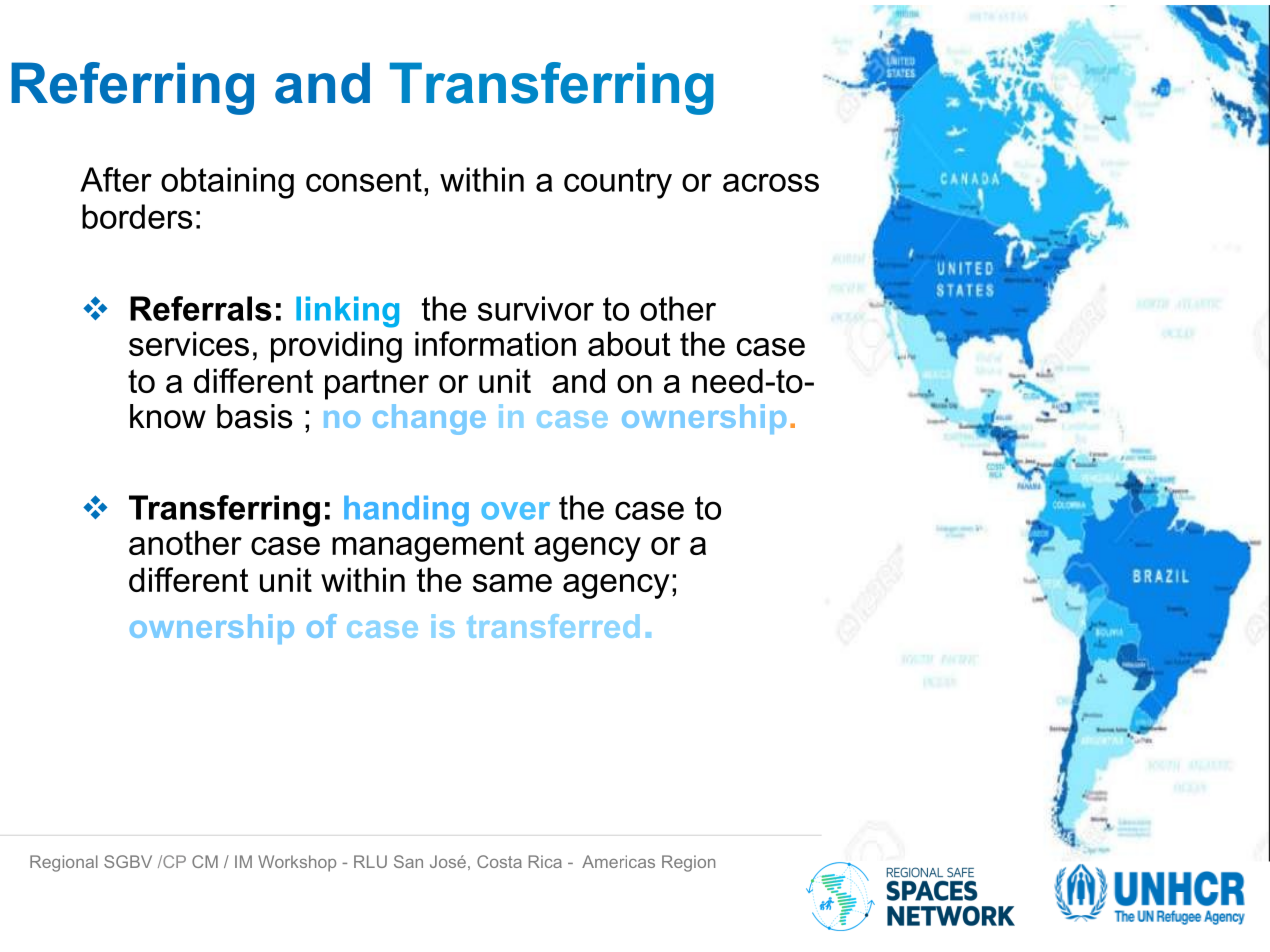 This image has height=952, width=1270. I want to click on Costa, so click(499, 861).
